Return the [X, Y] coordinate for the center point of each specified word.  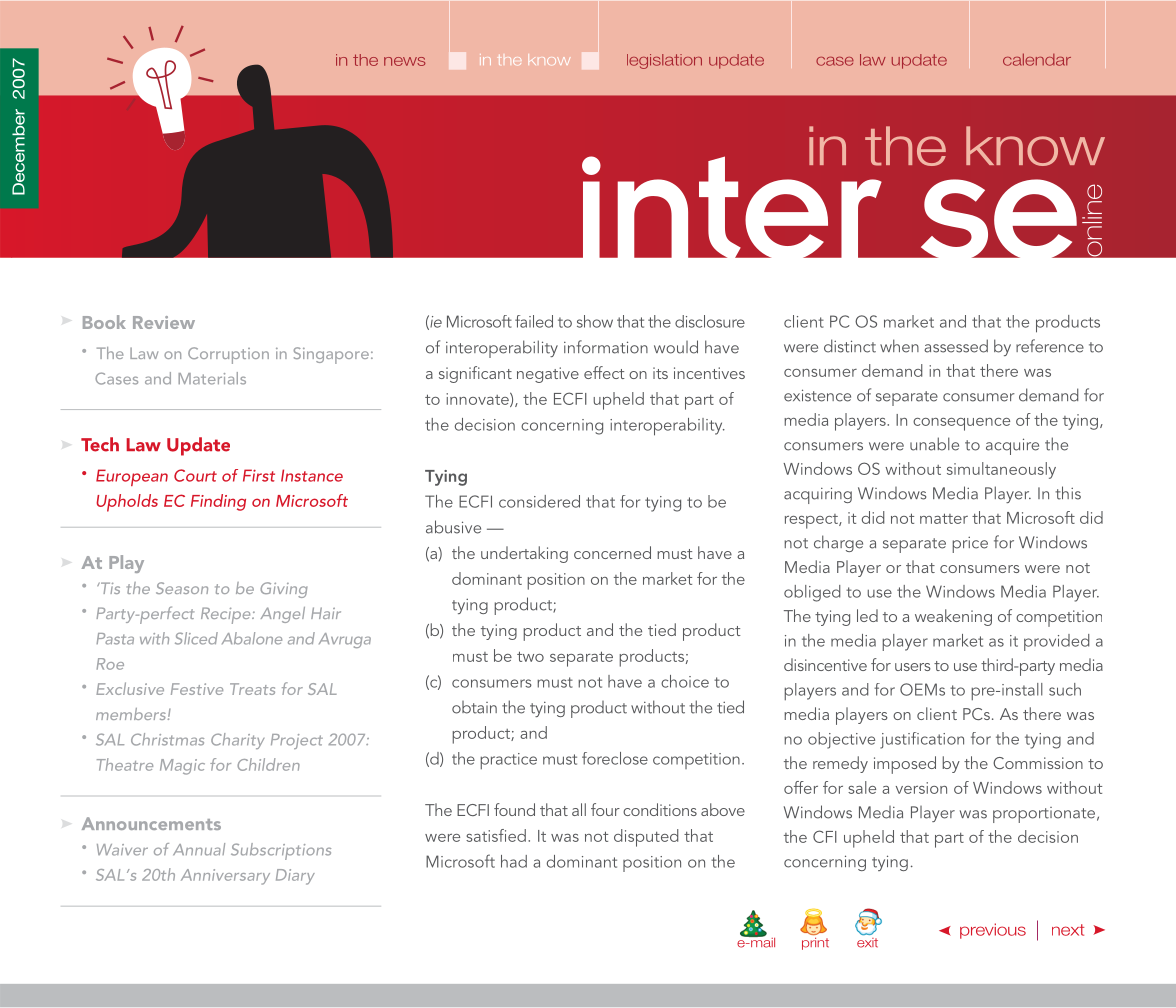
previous [993, 931]
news [404, 61]
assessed [956, 346]
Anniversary [225, 877]
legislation [664, 61]
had [514, 861]
